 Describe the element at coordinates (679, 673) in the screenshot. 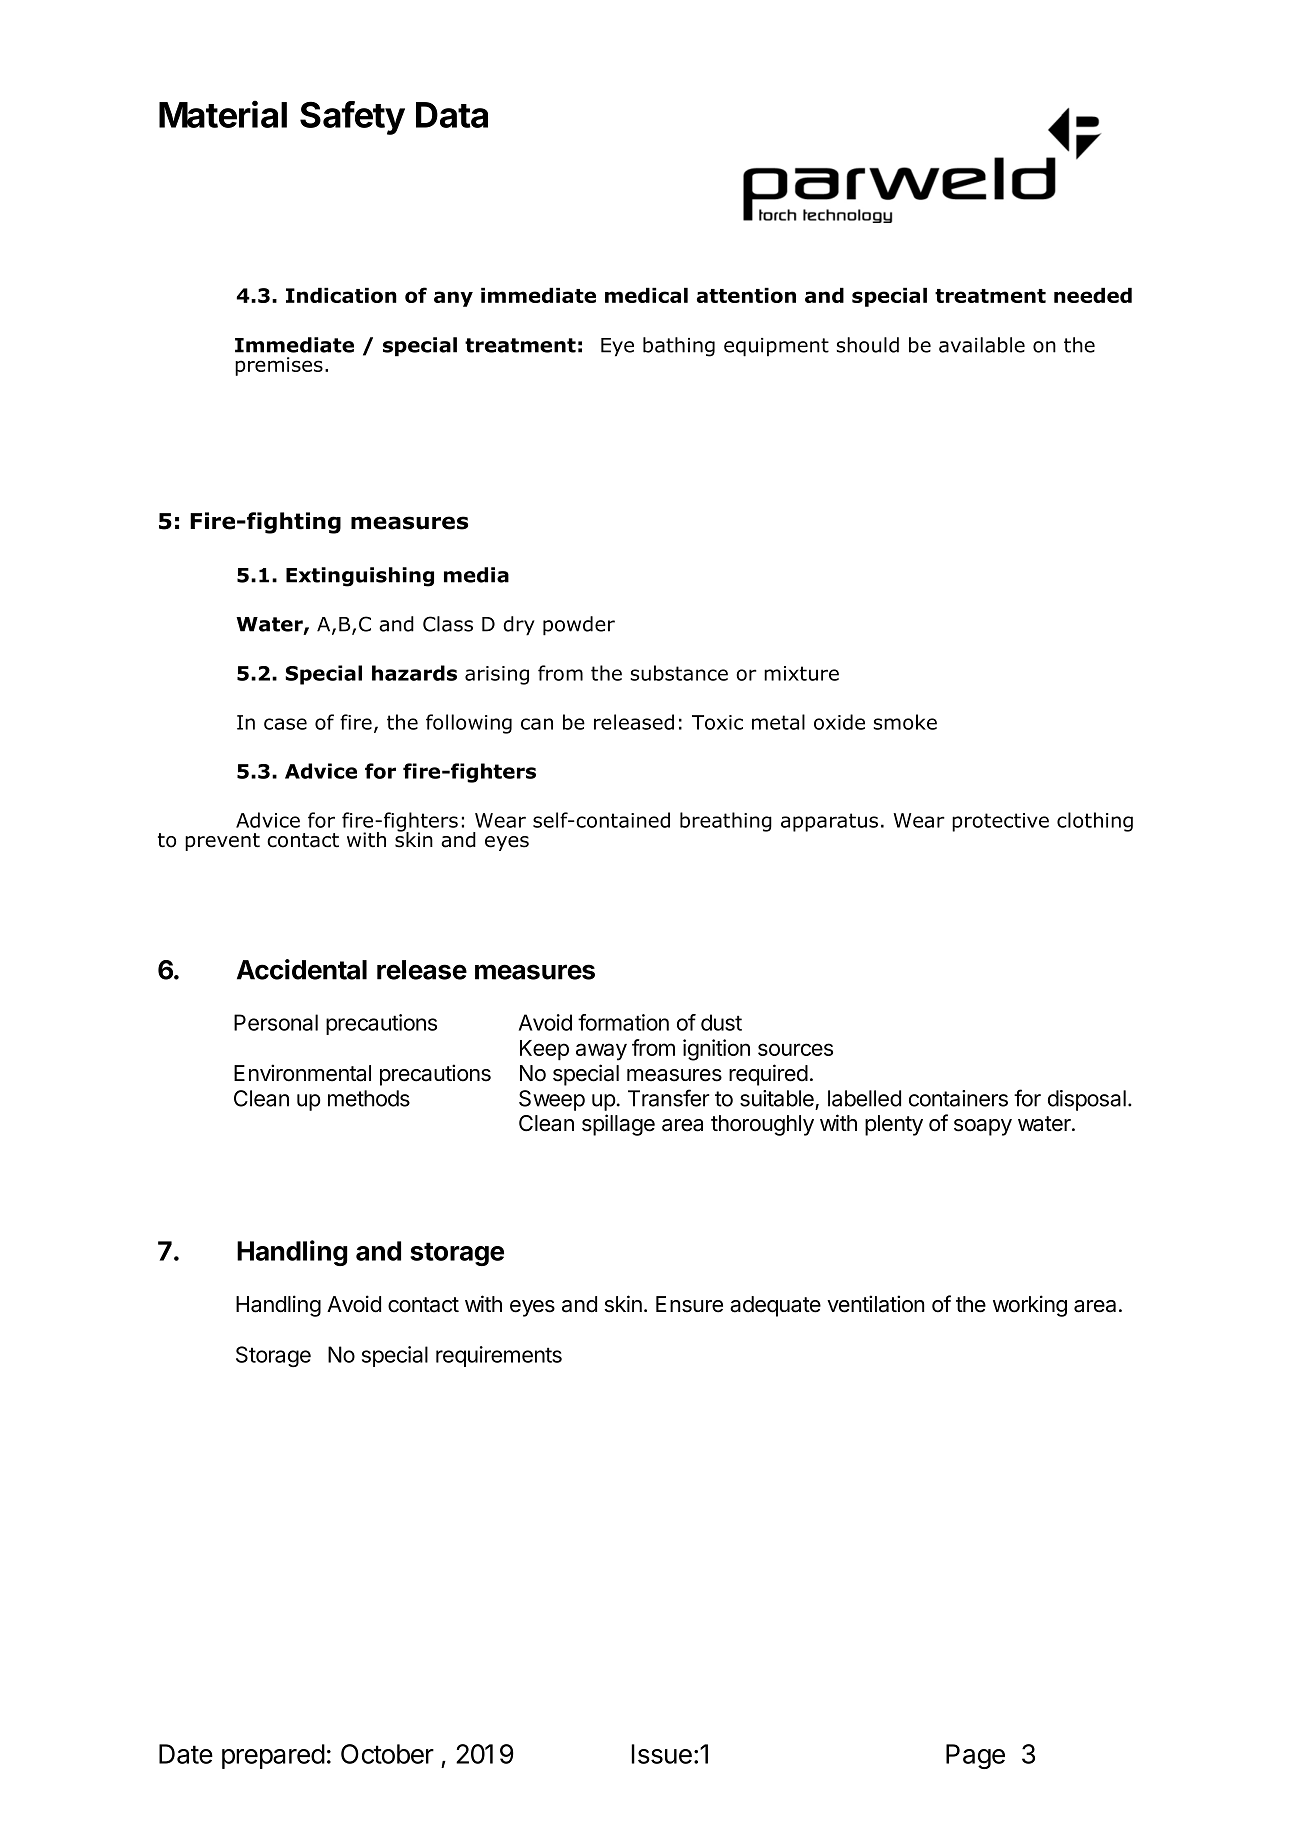

I see `substance` at that location.
